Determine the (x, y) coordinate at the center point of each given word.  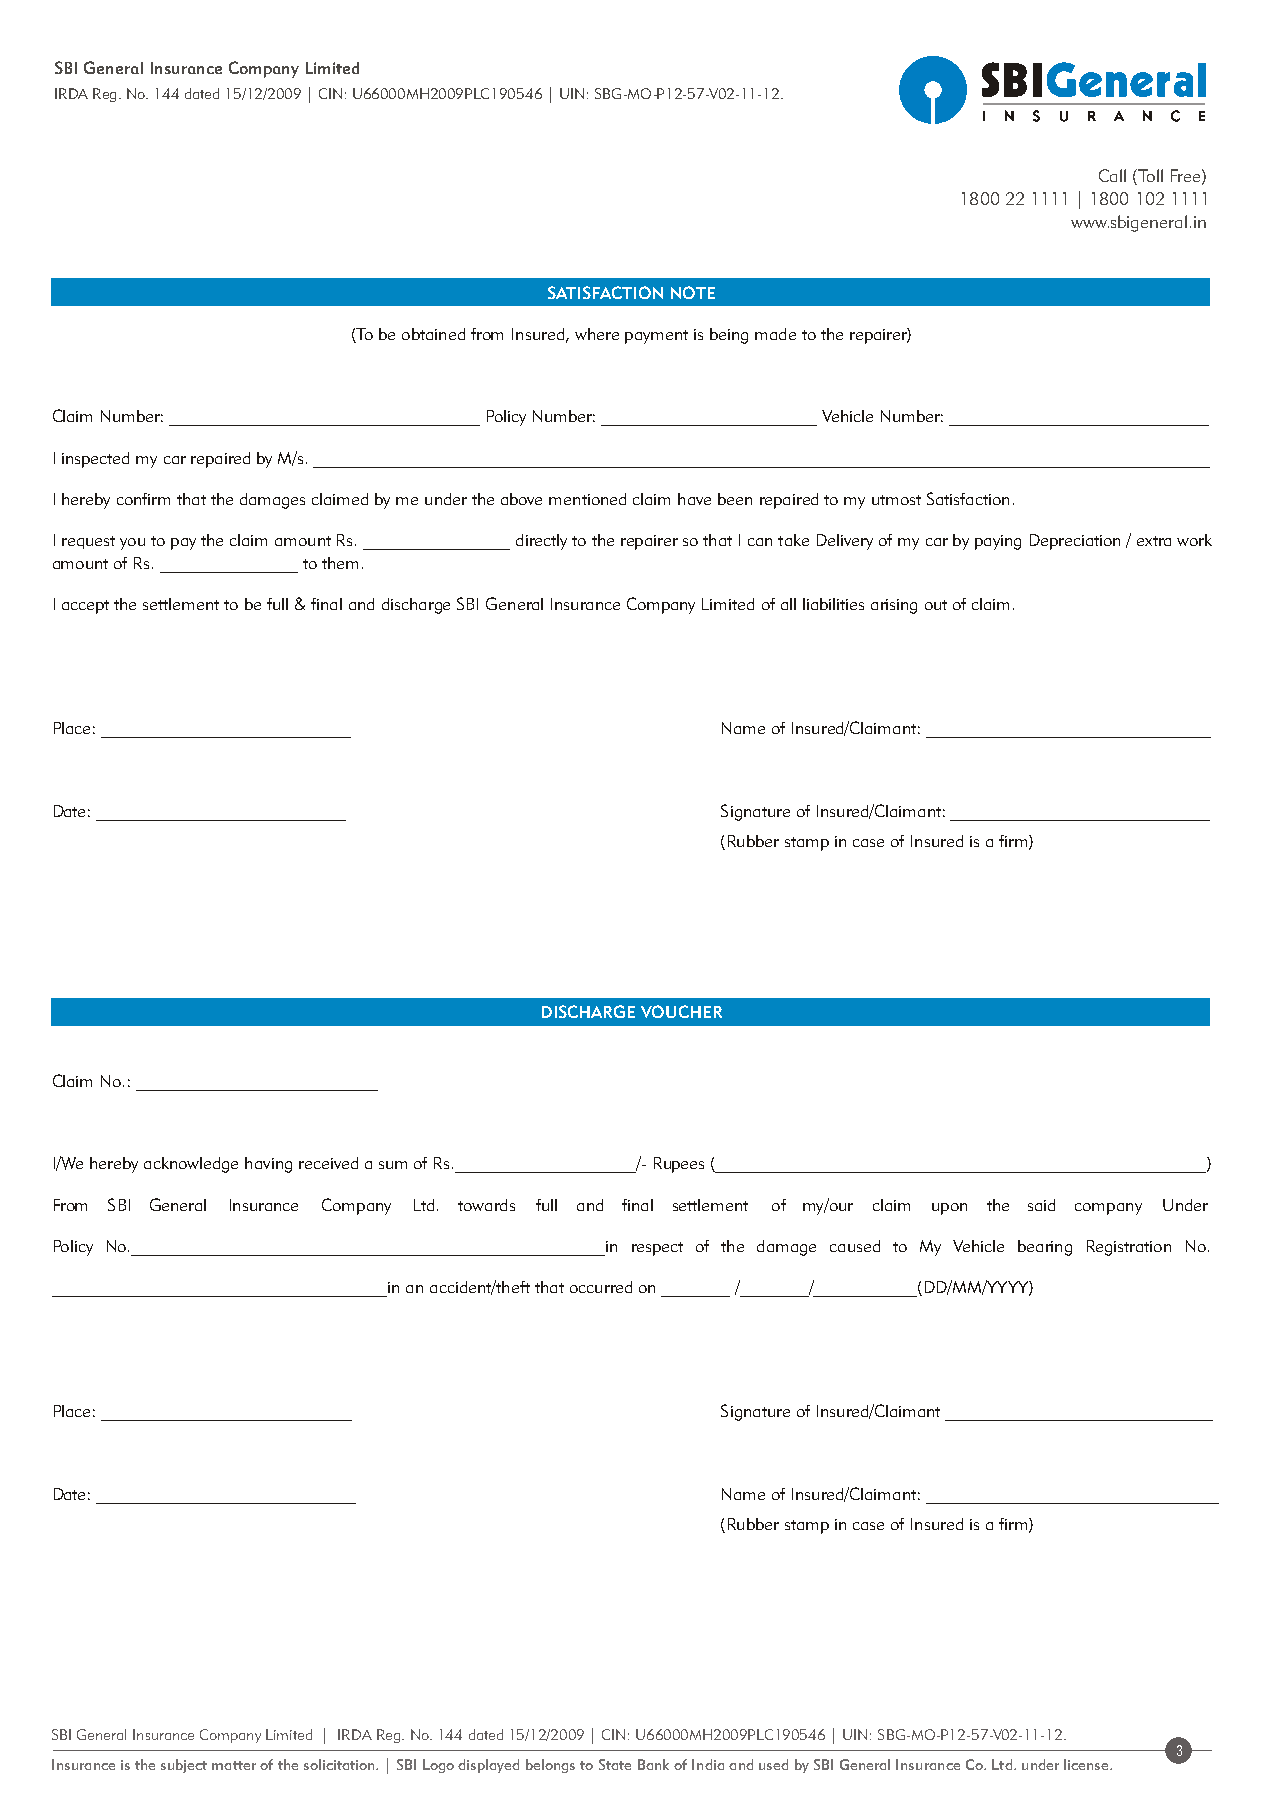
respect (657, 1249)
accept (85, 607)
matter (234, 1765)
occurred (601, 1287)
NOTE (693, 292)
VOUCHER (681, 1011)
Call (1112, 175)
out (936, 605)
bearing (1045, 1248)
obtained (433, 334)
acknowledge (191, 1165)
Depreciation (1075, 542)
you (132, 544)
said (1041, 1205)
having (268, 1165)
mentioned (587, 499)
